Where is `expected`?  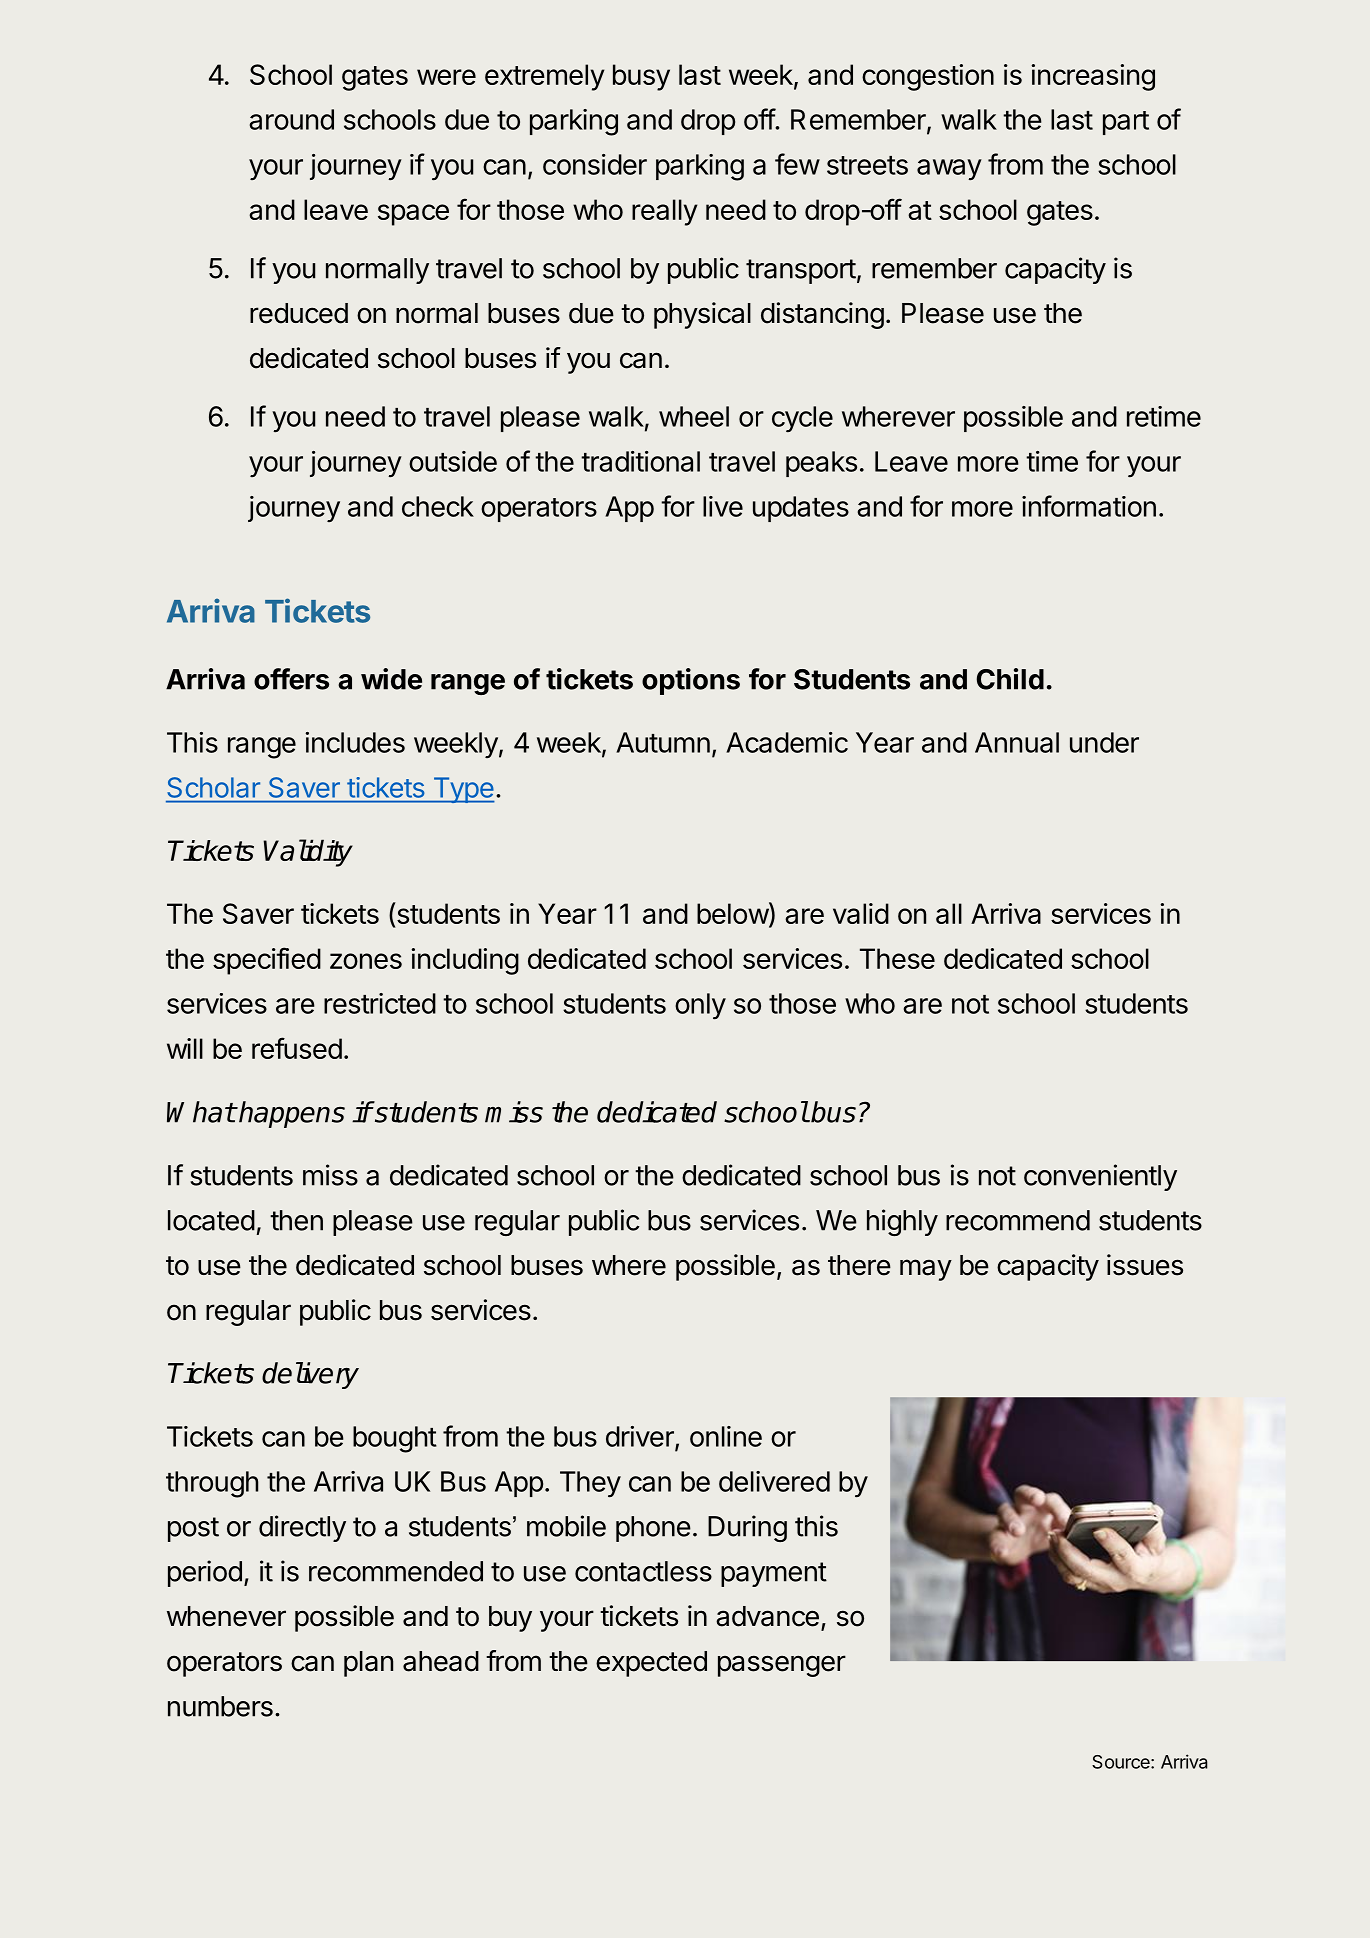 expected is located at coordinates (651, 1664).
